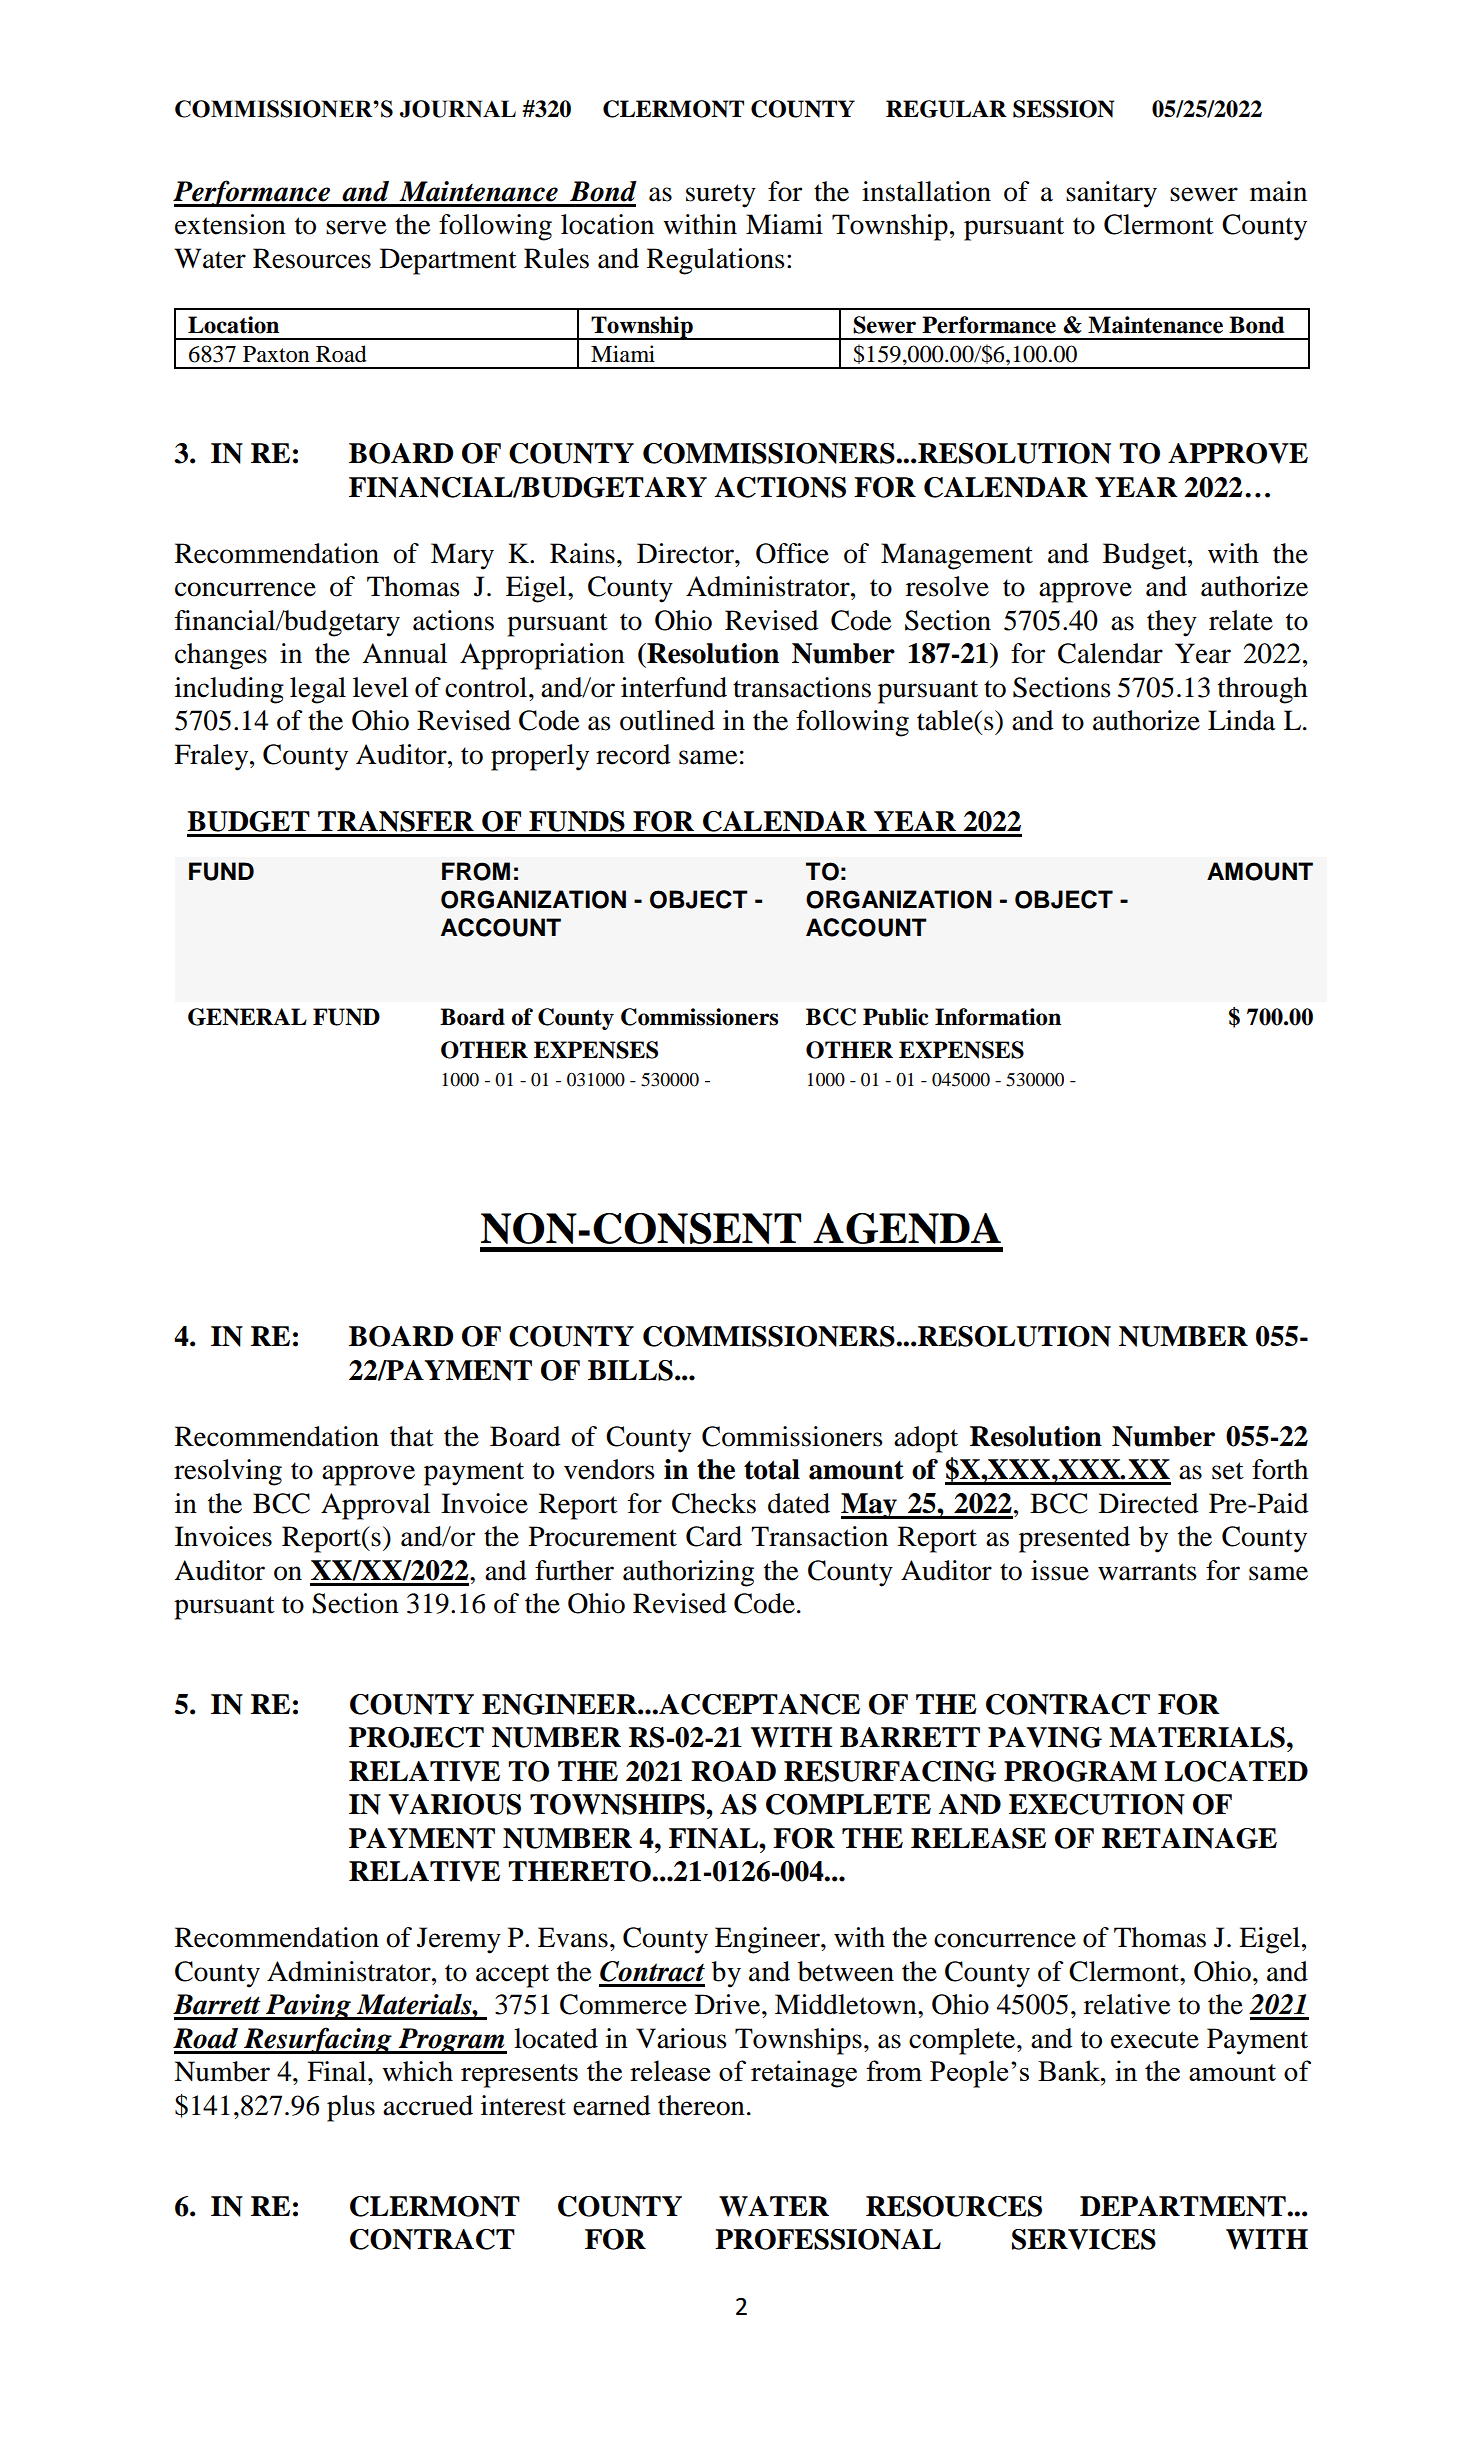 The height and width of the page is (2442, 1483). I want to click on sanitary, so click(1111, 194).
